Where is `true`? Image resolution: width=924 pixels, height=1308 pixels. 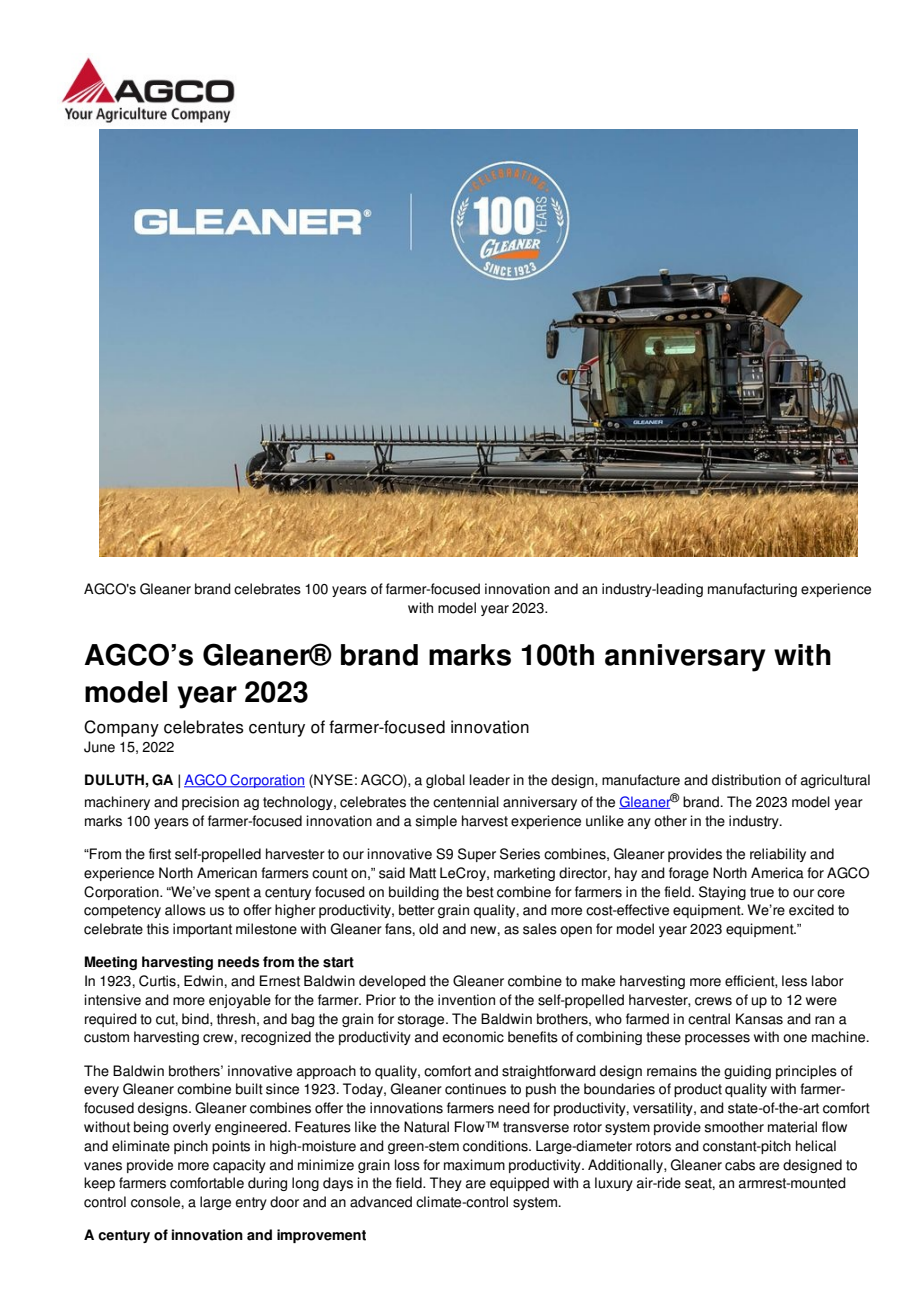 true is located at coordinates (762, 892).
